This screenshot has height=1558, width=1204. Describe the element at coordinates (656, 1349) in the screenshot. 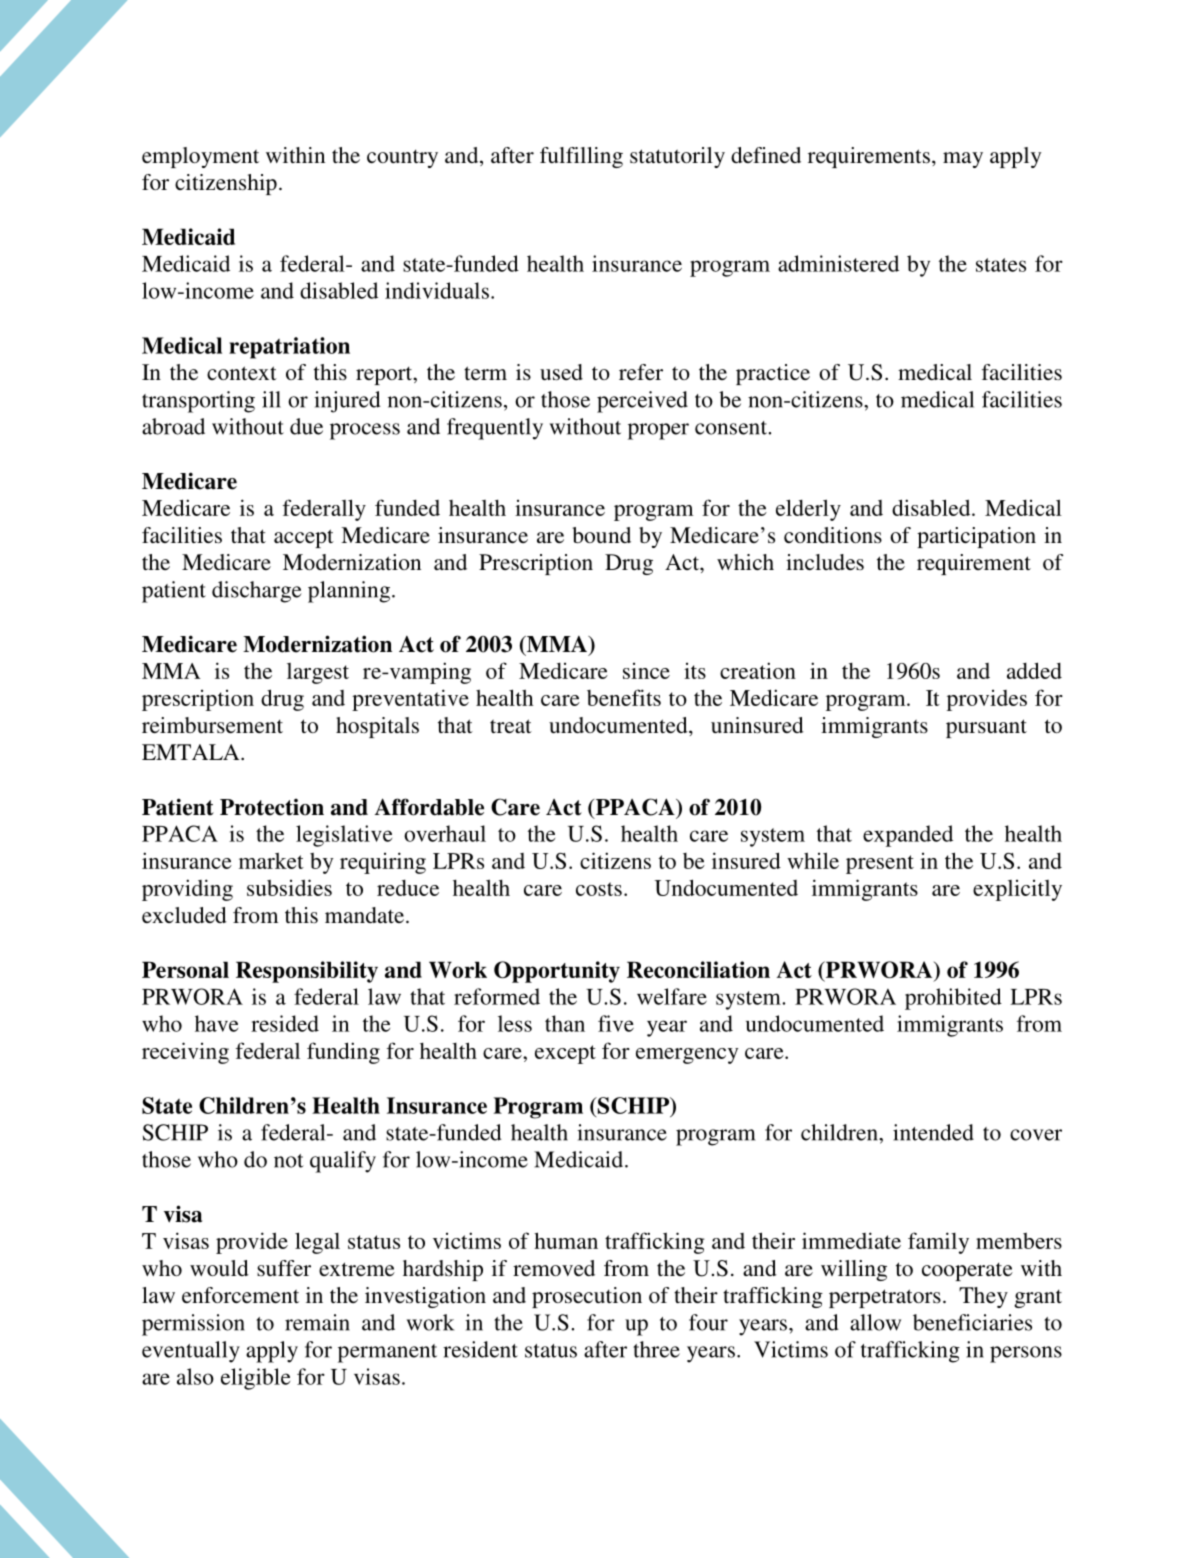

I see `three` at that location.
